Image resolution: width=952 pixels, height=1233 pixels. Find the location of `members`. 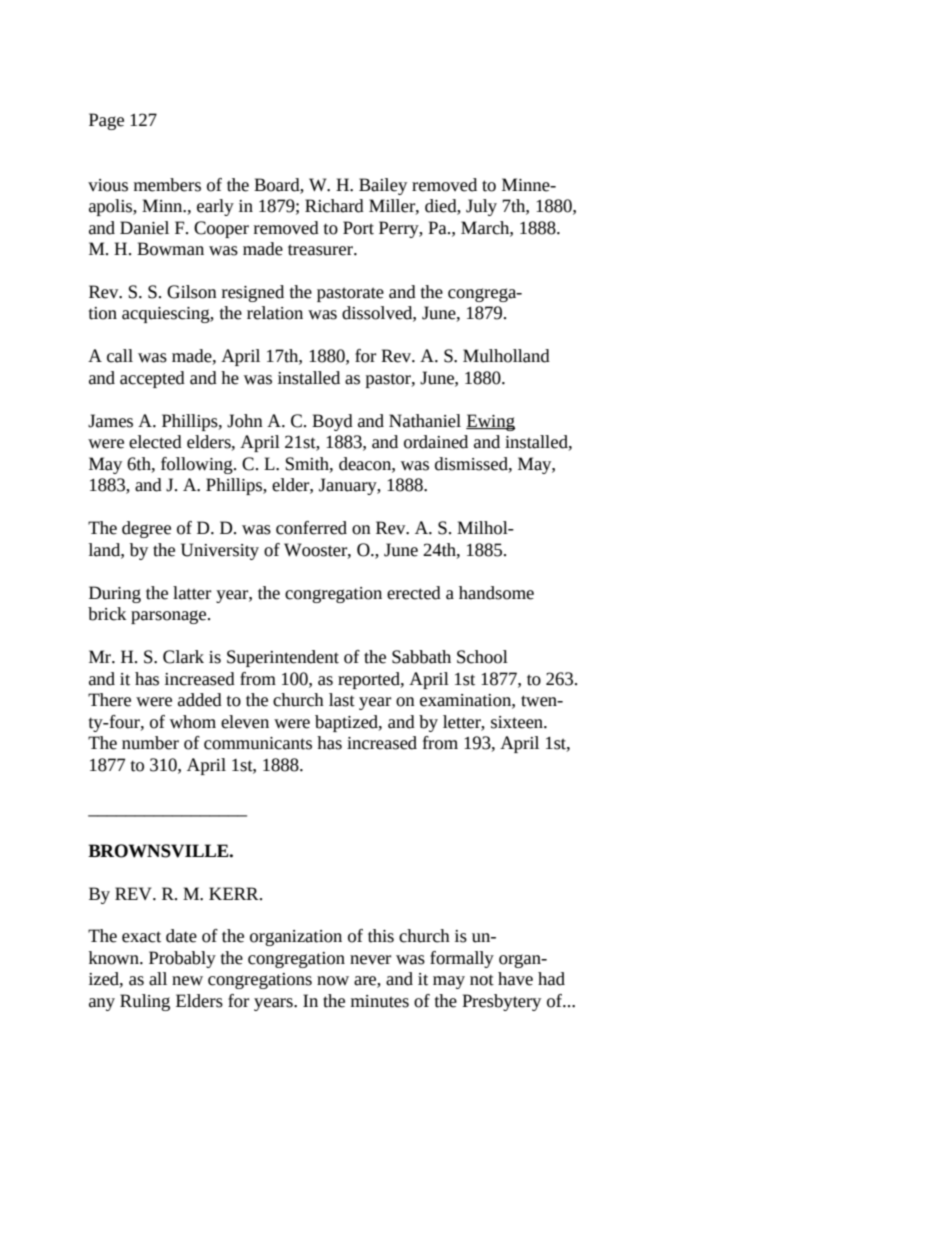

members is located at coordinates (167, 185).
